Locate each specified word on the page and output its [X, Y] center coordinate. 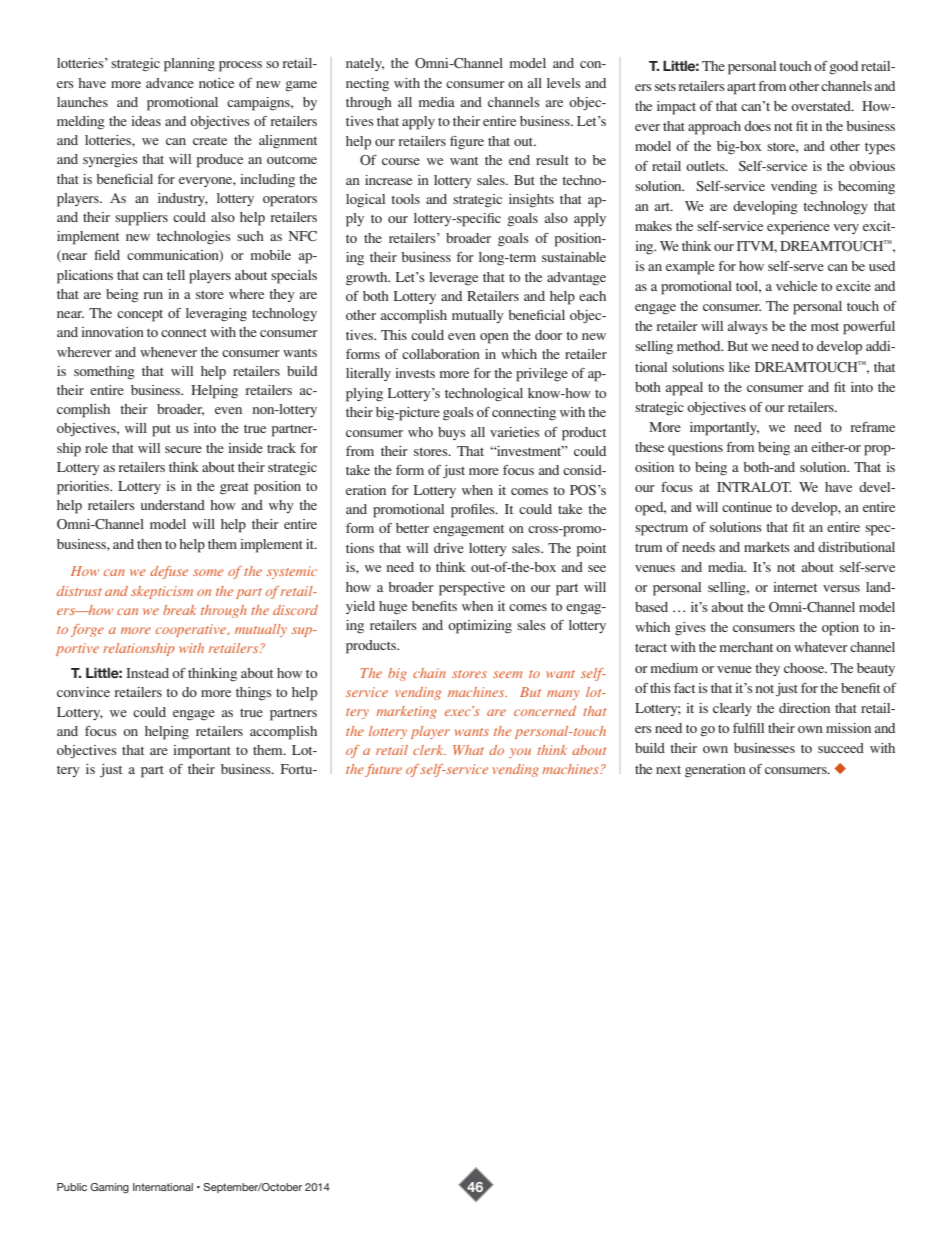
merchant [746, 647]
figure [467, 142]
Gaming [109, 1188]
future [383, 770]
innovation [112, 332]
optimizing [480, 627]
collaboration [441, 354]
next [668, 770]
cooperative [192, 630]
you [520, 753]
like [739, 367]
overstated [822, 106]
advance [170, 83]
